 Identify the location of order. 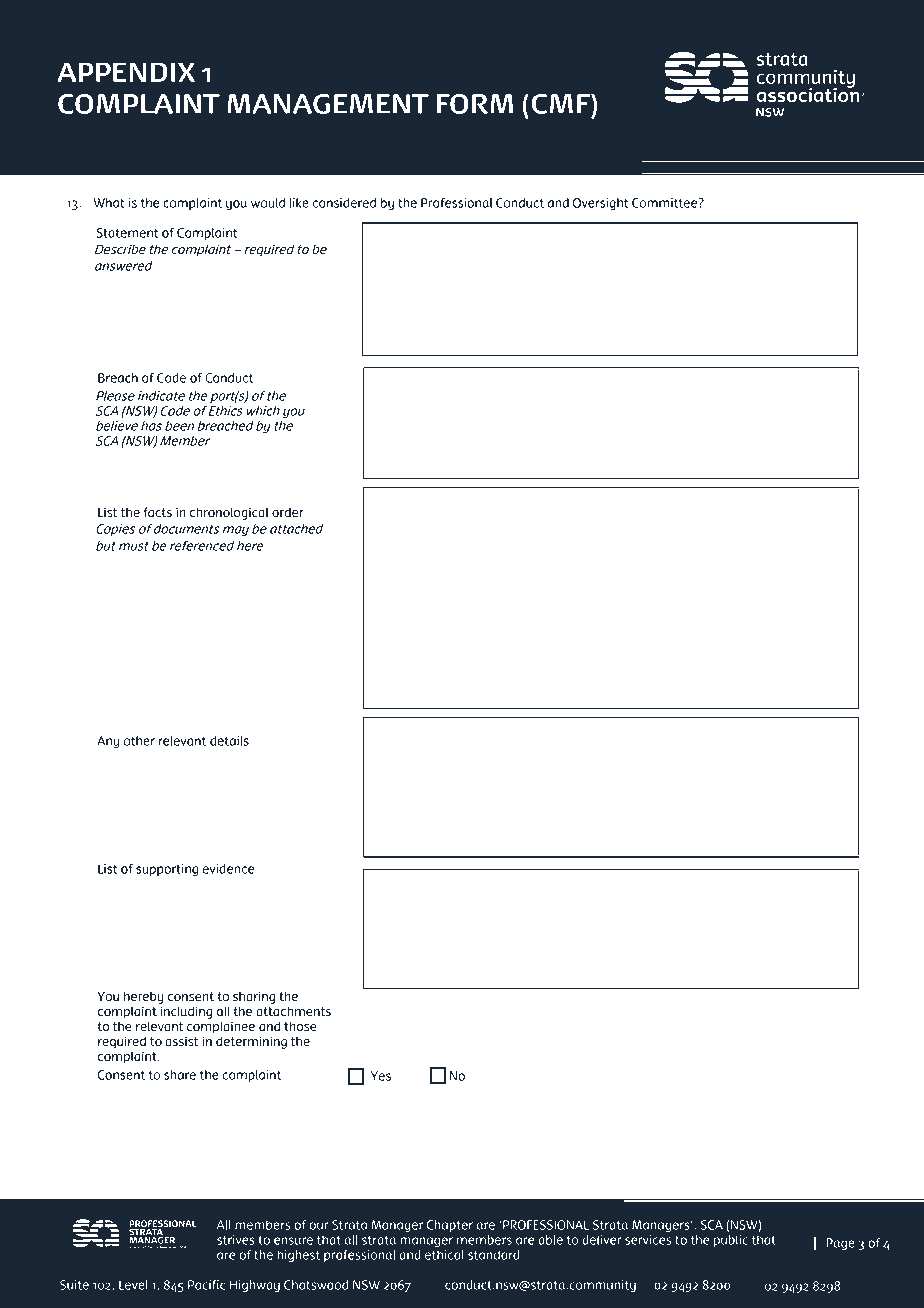
(288, 512).
